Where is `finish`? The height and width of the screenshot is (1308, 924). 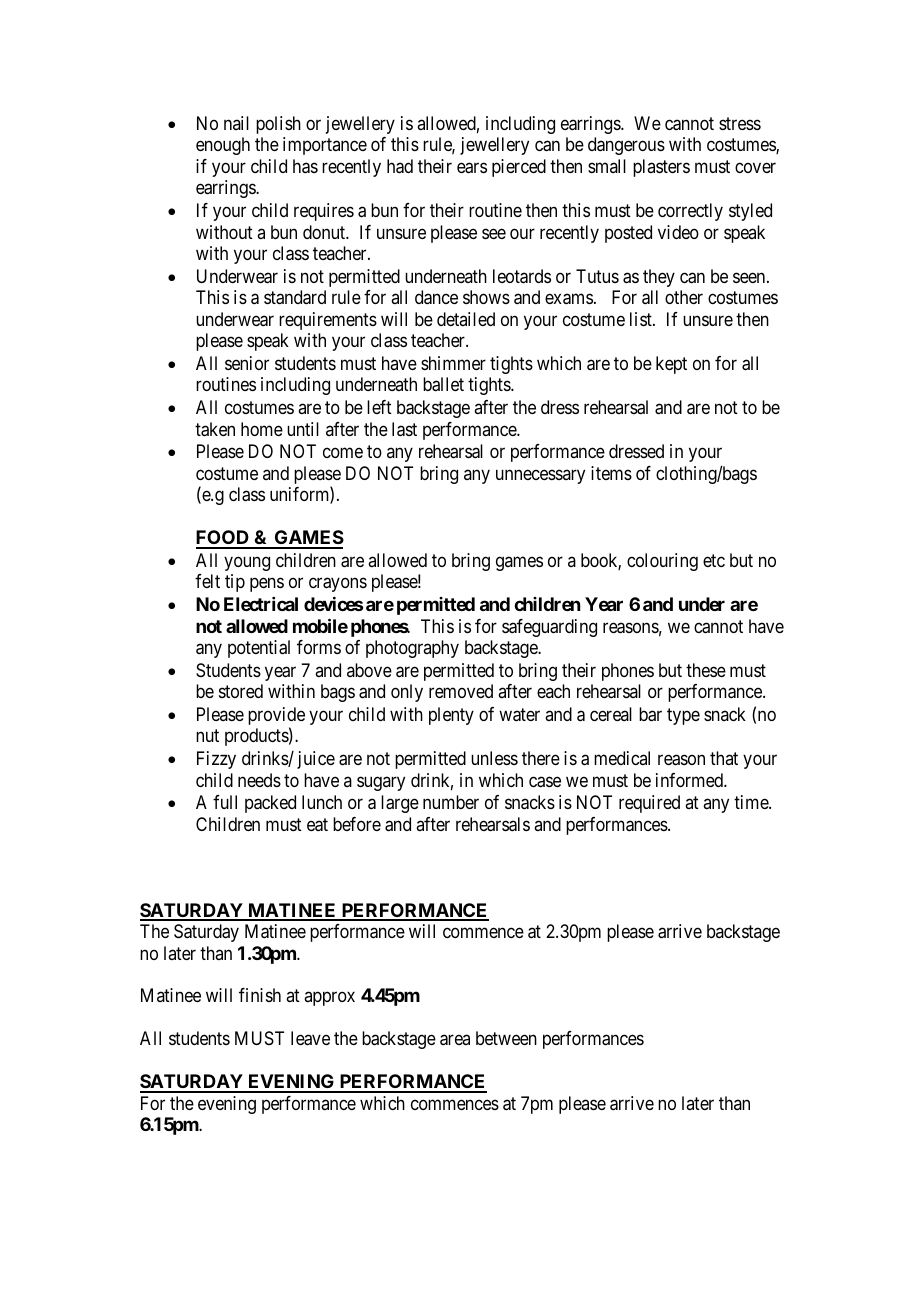 finish is located at coordinates (260, 995).
